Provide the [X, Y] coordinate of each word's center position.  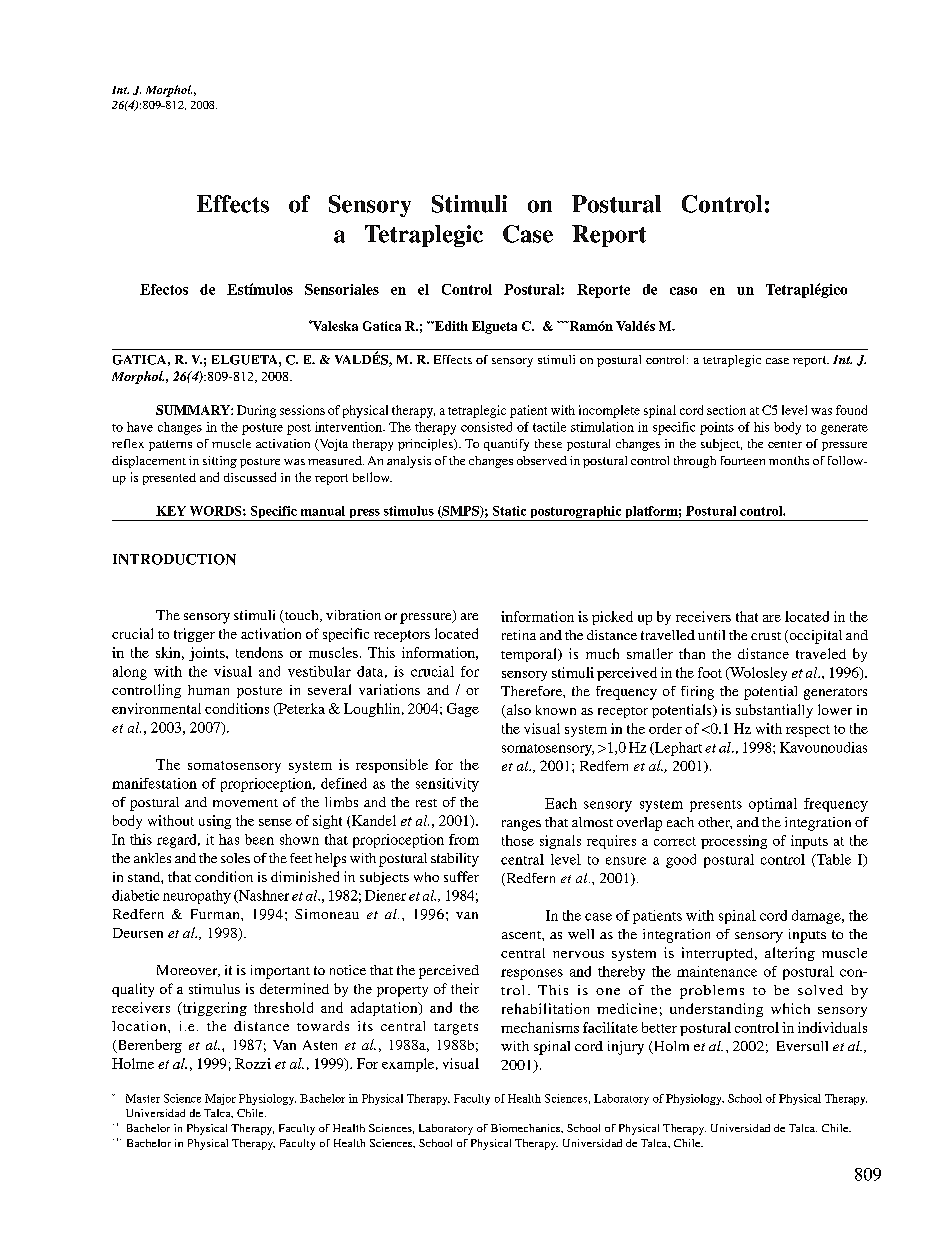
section [726, 410]
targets [456, 1029]
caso [683, 291]
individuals [832, 1027]
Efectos [164, 289]
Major [220, 1099]
